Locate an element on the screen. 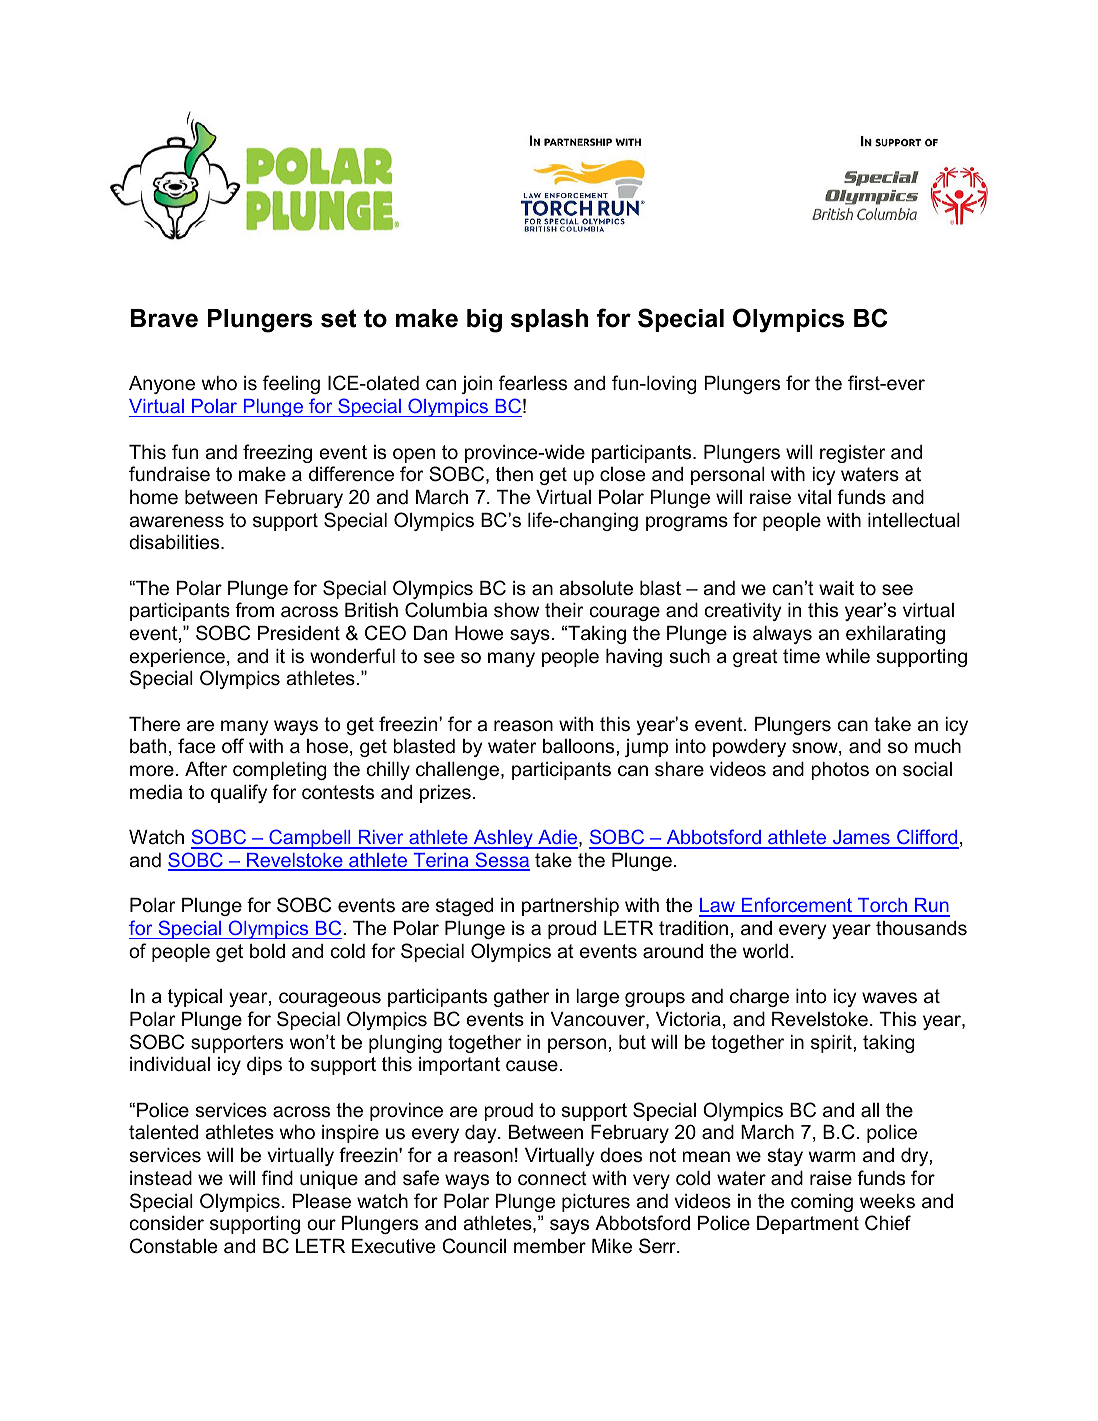 The height and width of the screenshot is (1421, 1098). member is located at coordinates (550, 1246).
